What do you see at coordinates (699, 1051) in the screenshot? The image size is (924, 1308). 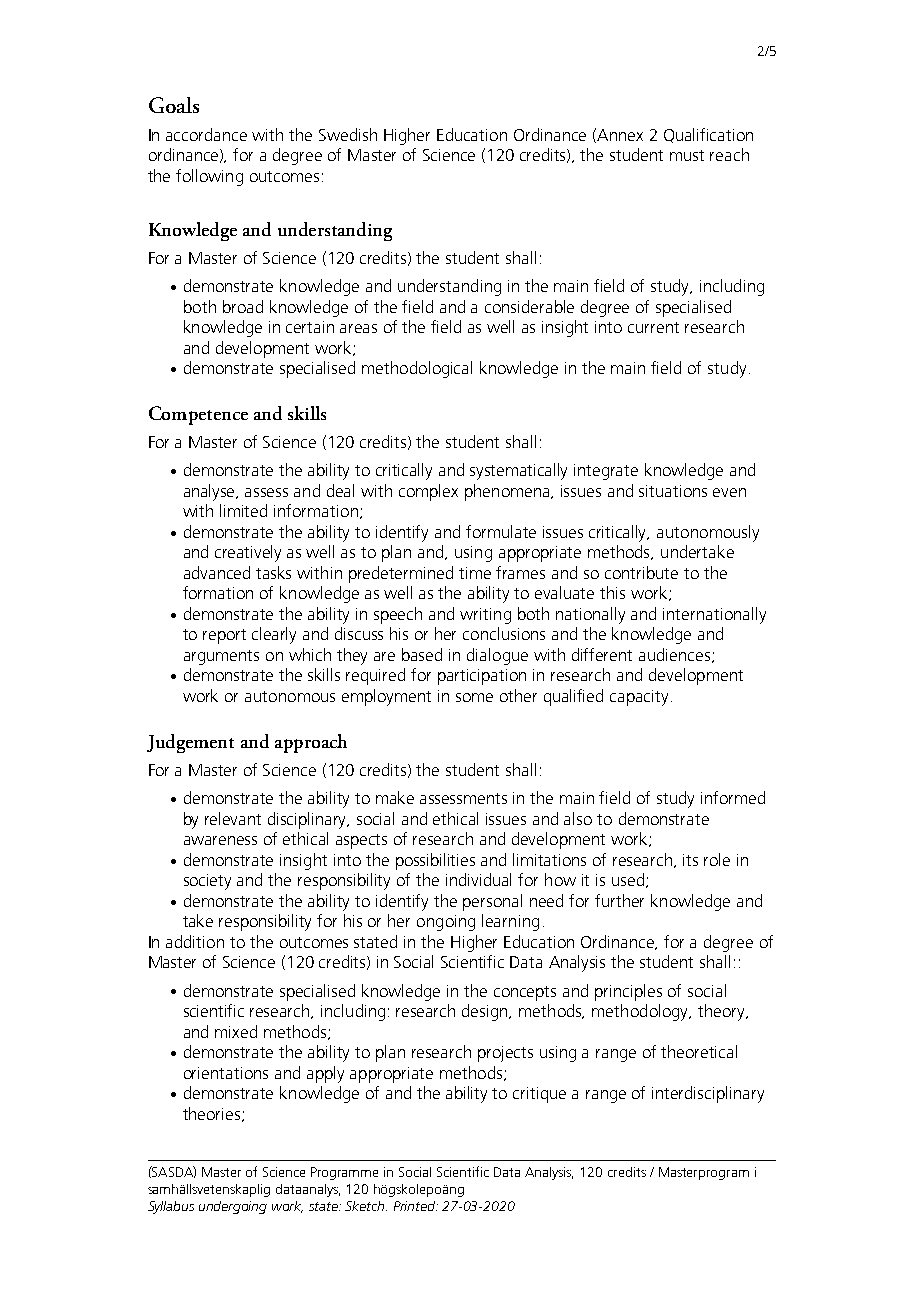 I see `theoretical` at bounding box center [699, 1051].
